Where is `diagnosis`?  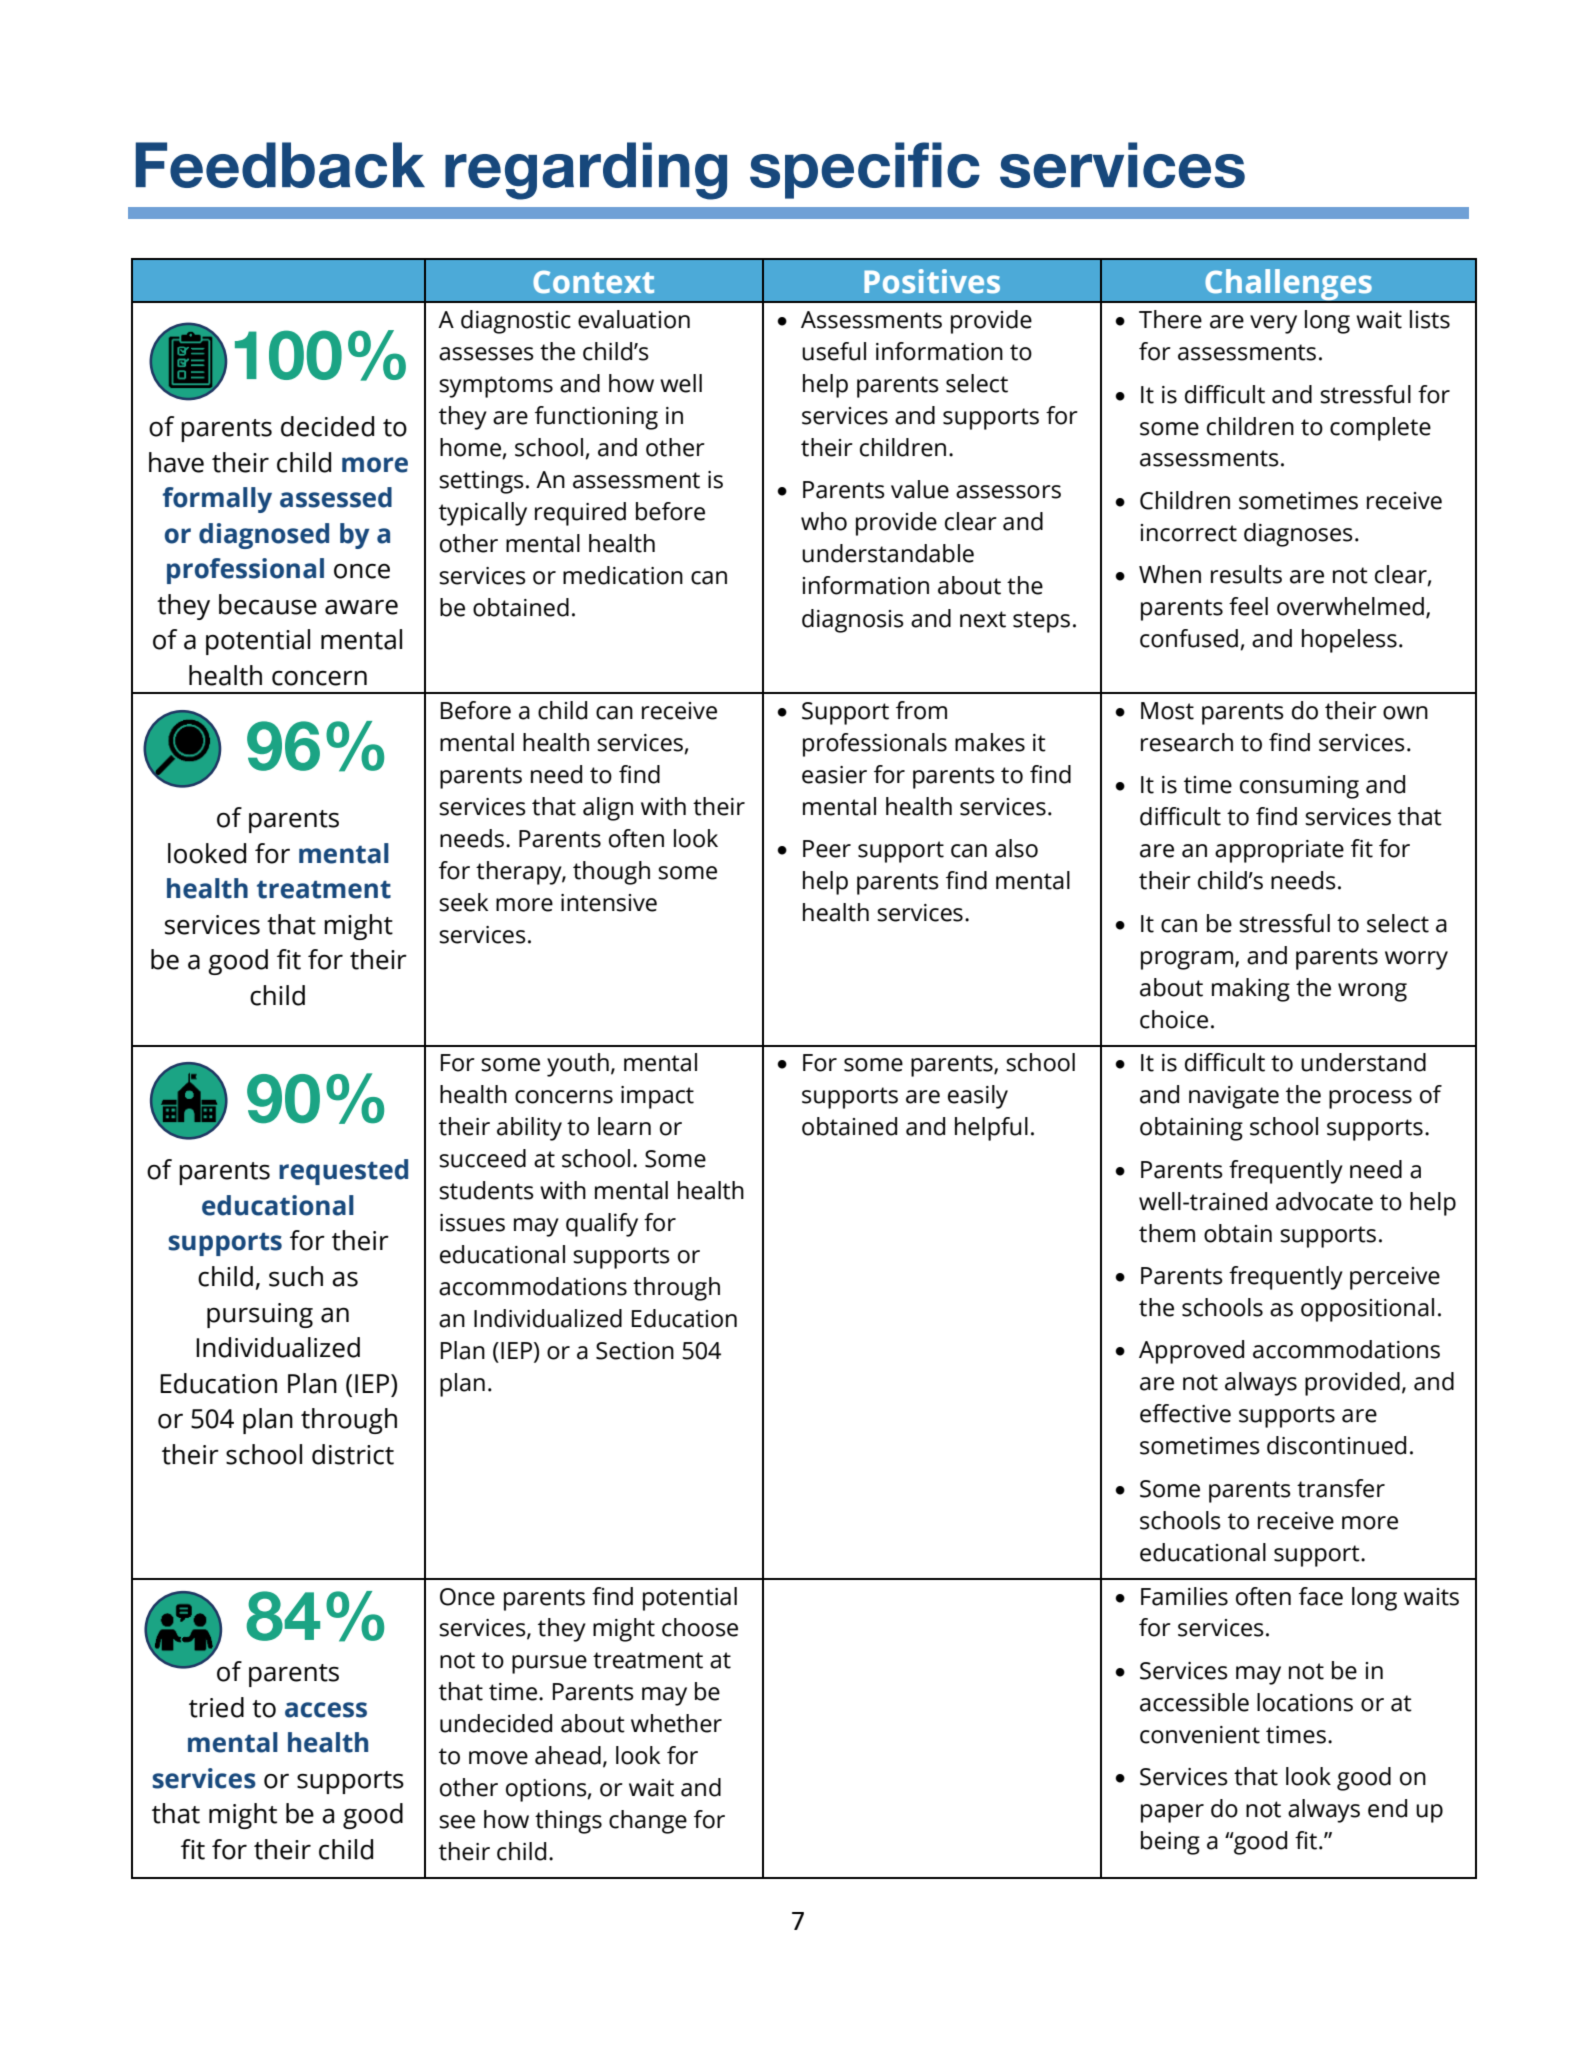 diagnosis is located at coordinates (853, 621).
